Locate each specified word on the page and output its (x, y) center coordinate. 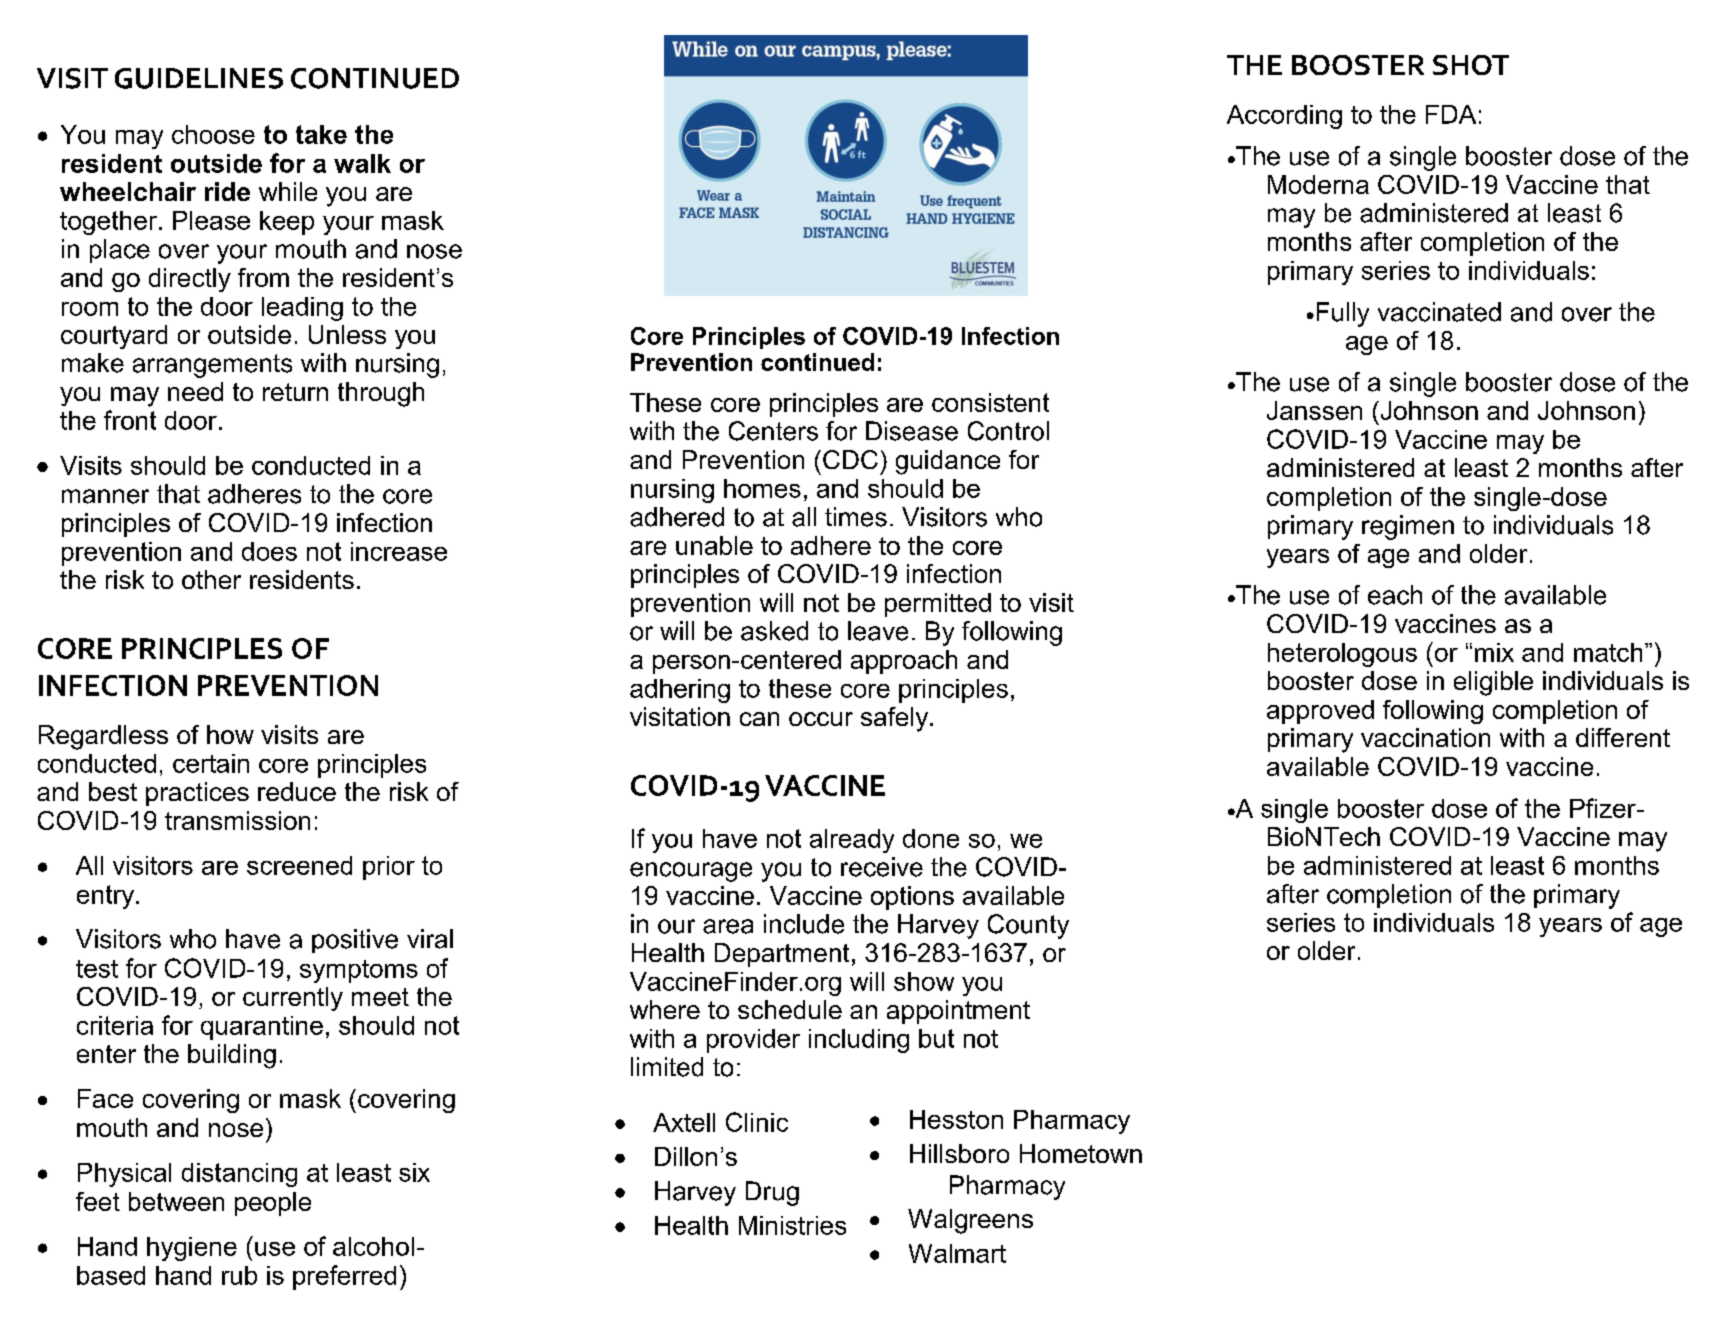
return (295, 392)
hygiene (192, 1249)
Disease (912, 431)
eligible (1493, 683)
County (1028, 926)
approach (904, 662)
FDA (1451, 114)
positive (355, 941)
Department (782, 955)
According (1284, 117)
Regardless (103, 737)
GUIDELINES (199, 78)
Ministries (792, 1225)
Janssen (1314, 410)
